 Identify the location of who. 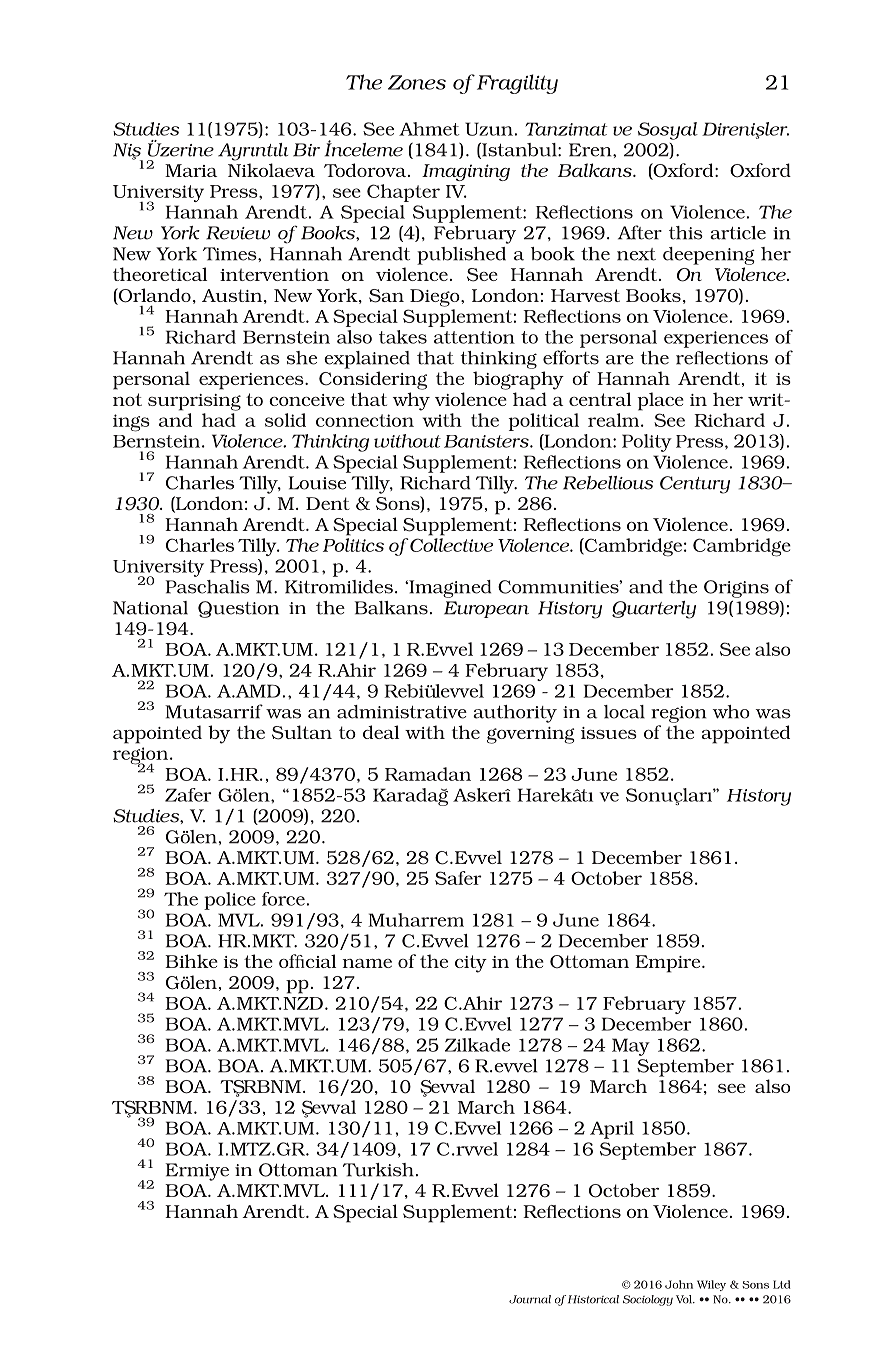
(731, 712).
